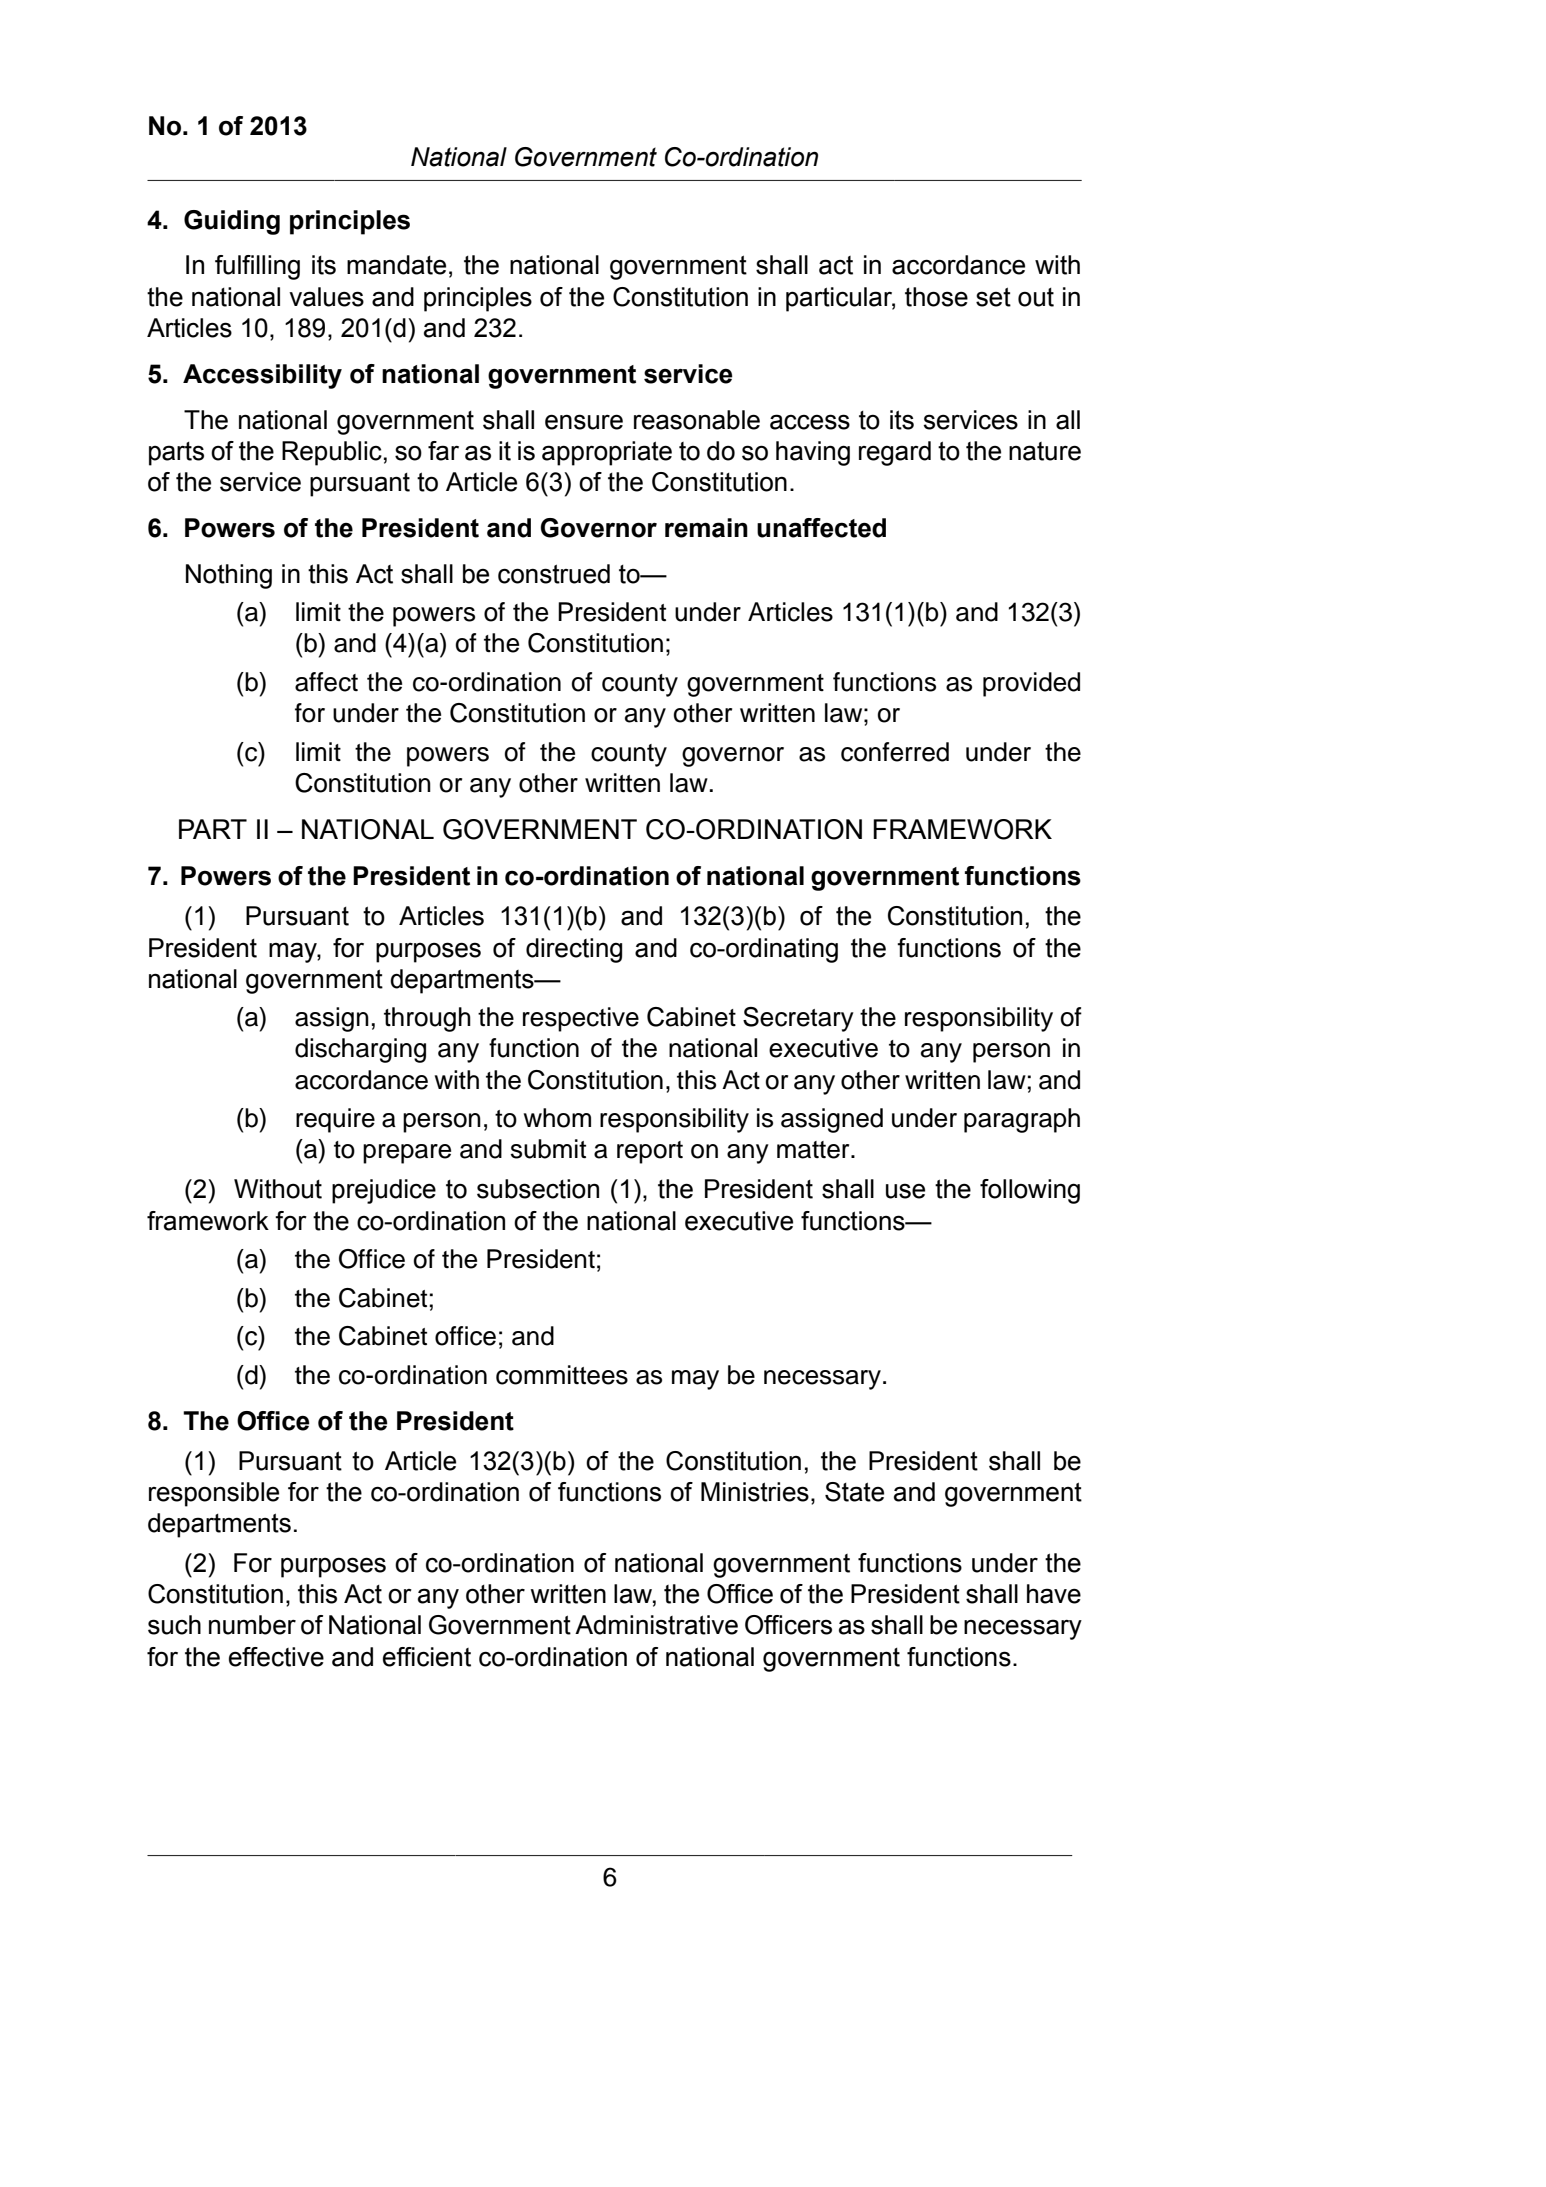  I want to click on use, so click(905, 1191).
